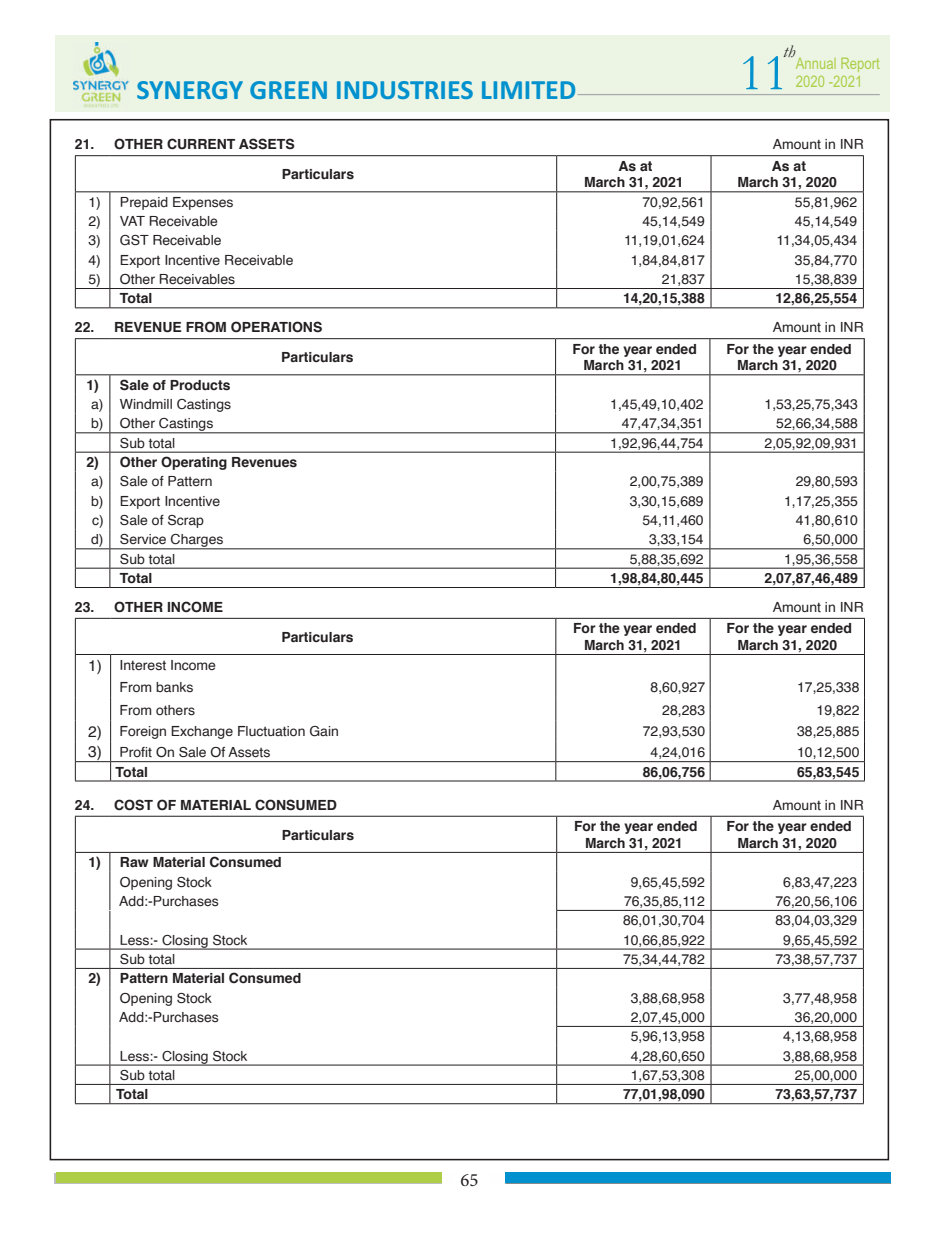 This image has height=1233, width=952. I want to click on Interest, so click(143, 665).
